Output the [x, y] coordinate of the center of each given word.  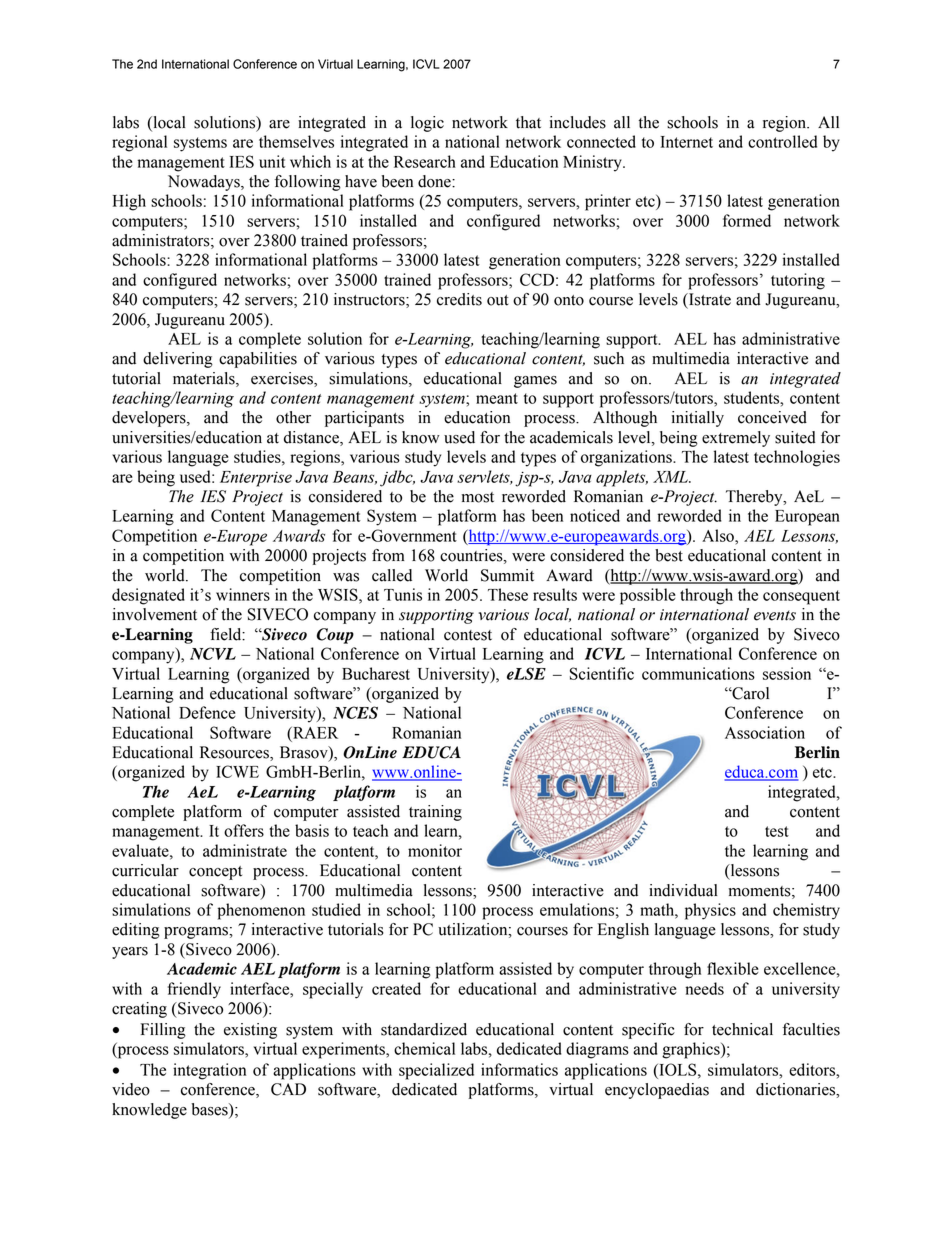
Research [425, 161]
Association [765, 732]
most [477, 497]
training [435, 813]
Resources [235, 753]
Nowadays [205, 183]
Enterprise [256, 479]
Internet [686, 142]
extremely [736, 439]
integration [209, 1071]
